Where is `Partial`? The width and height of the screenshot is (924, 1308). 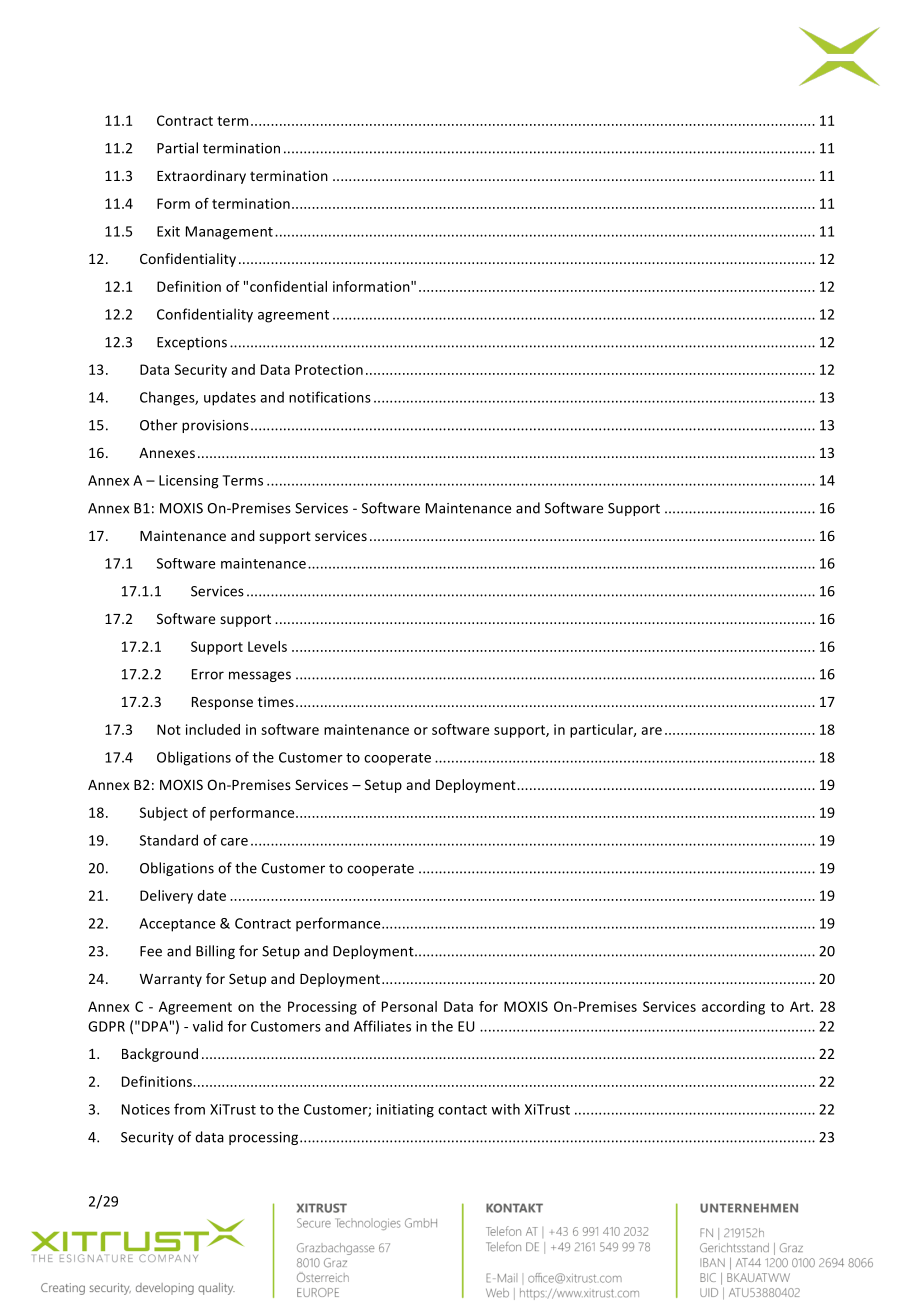 Partial is located at coordinates (177, 148).
